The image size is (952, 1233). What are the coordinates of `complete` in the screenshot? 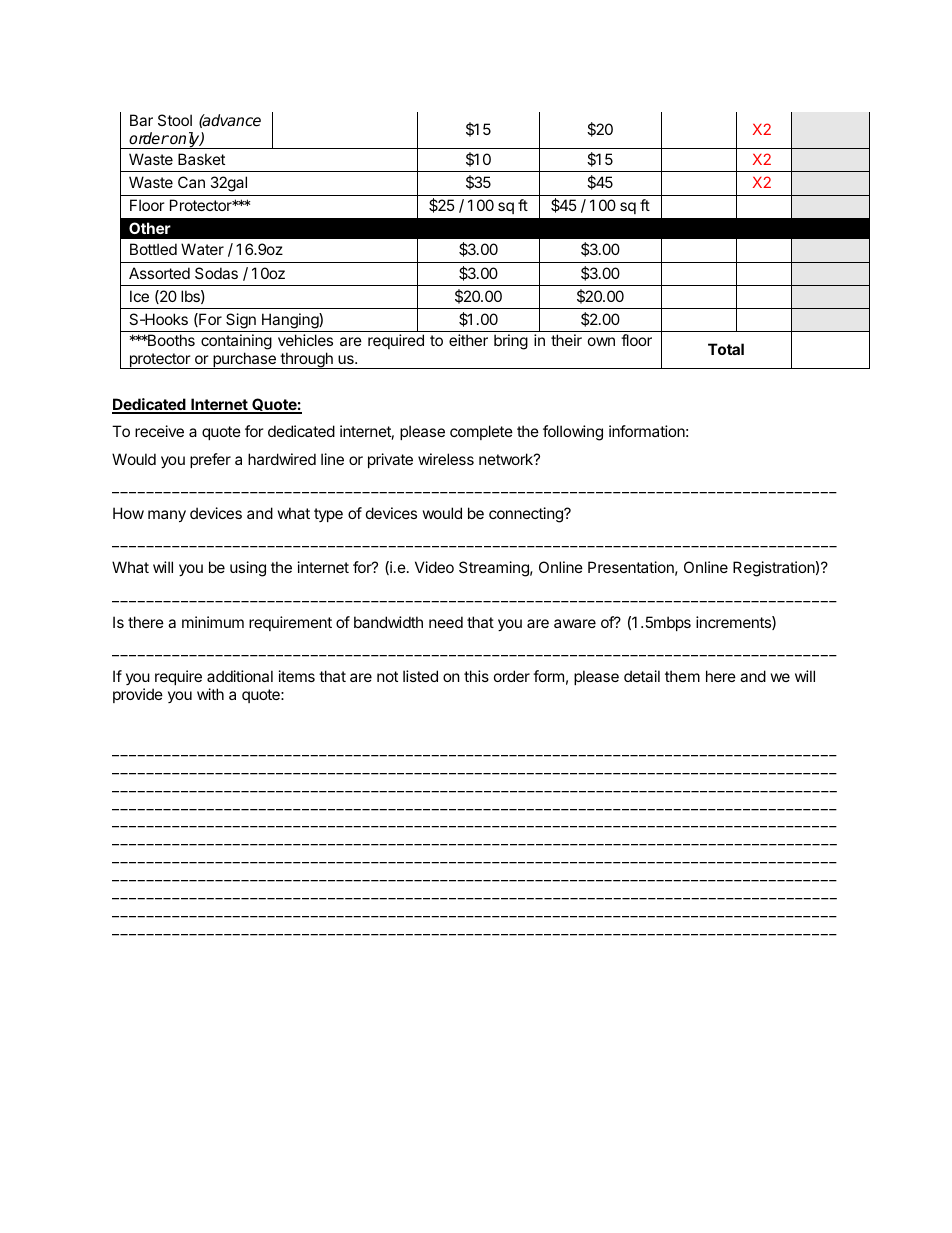 It's located at (481, 432).
